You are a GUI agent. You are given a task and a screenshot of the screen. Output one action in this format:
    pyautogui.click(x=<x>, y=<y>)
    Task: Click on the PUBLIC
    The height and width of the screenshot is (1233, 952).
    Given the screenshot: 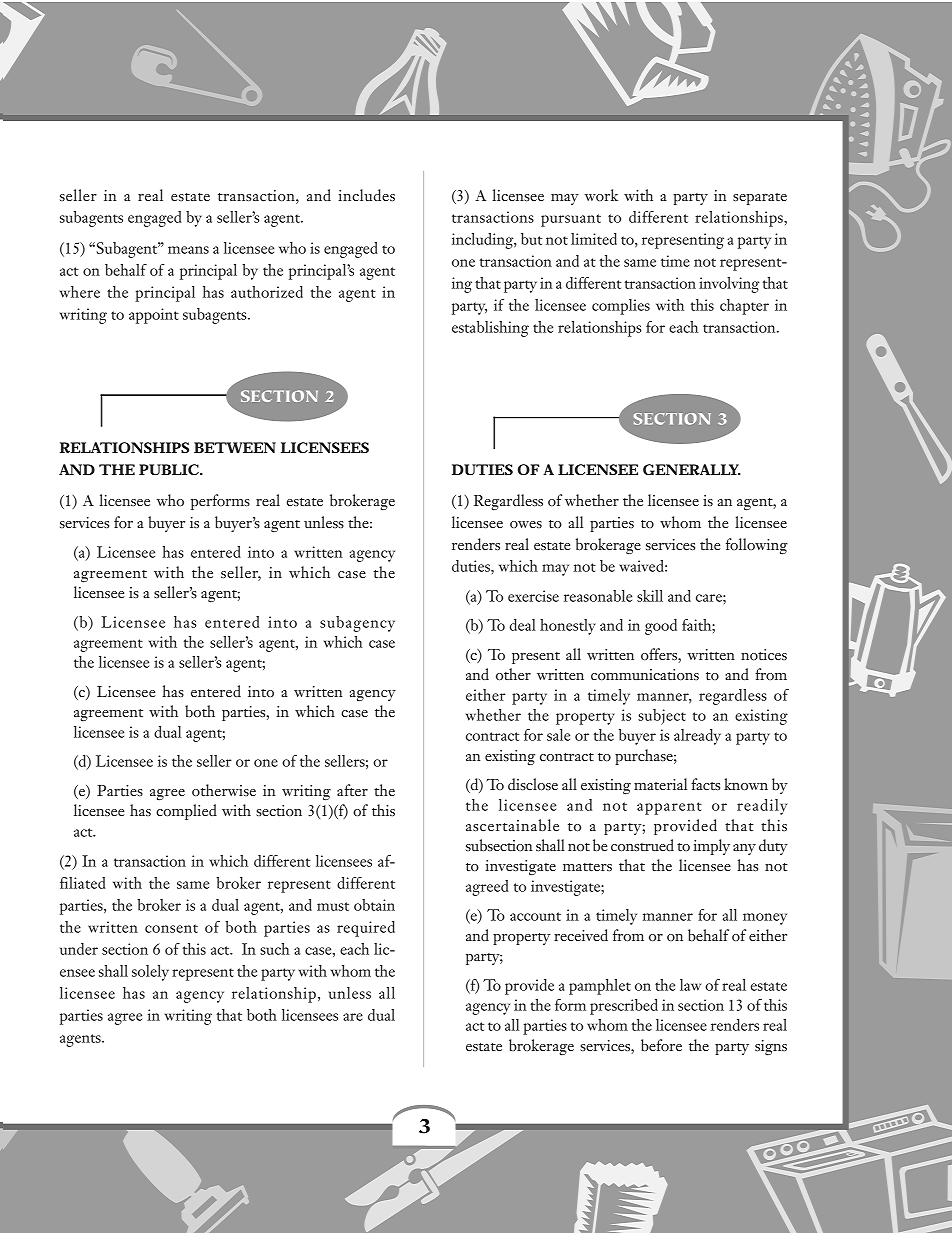 What is the action you would take?
    pyautogui.click(x=169, y=469)
